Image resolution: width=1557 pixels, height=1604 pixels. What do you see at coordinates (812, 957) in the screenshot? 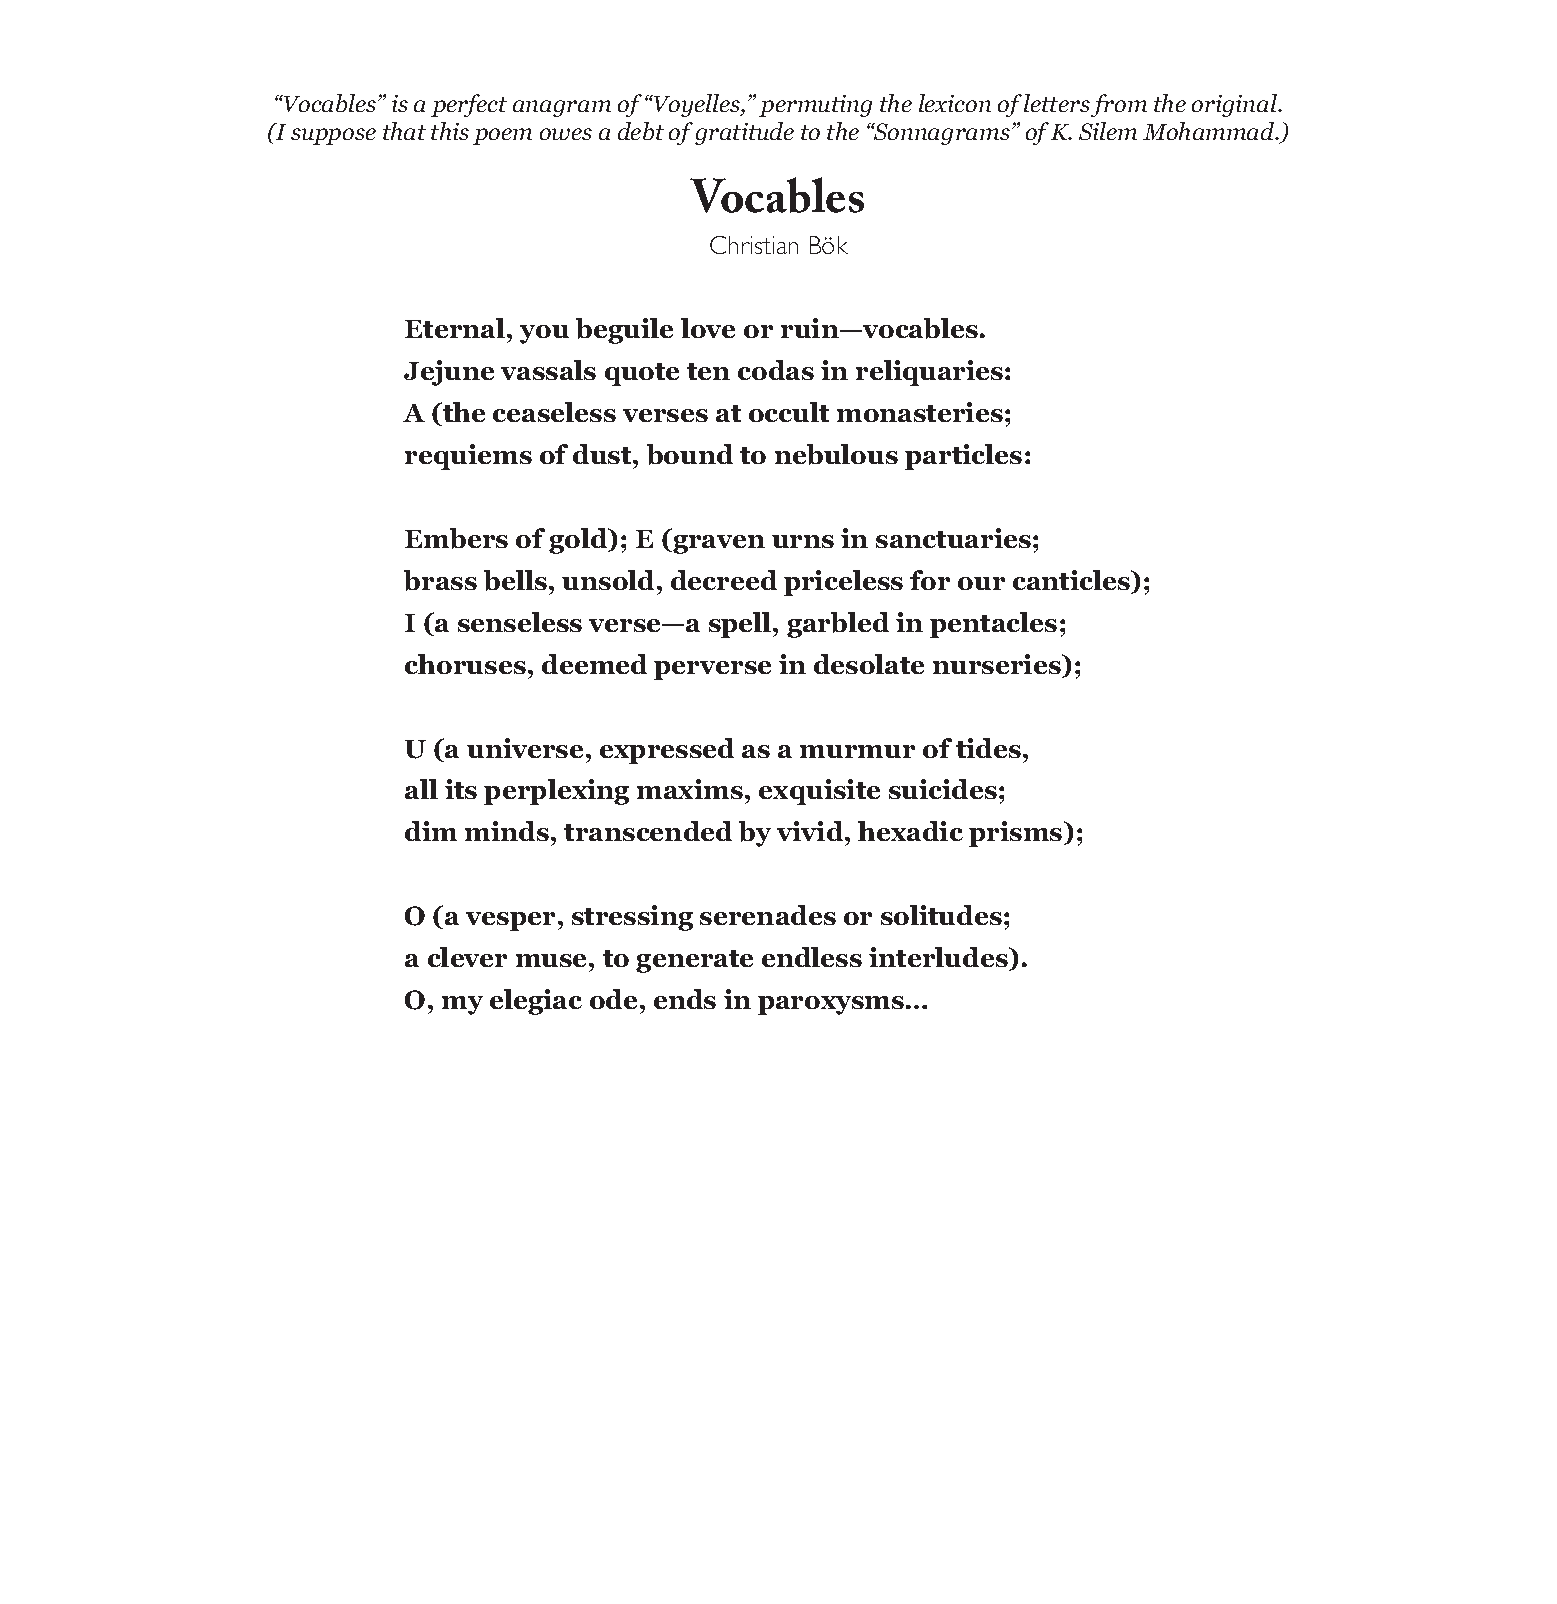
I see `endless` at bounding box center [812, 957].
